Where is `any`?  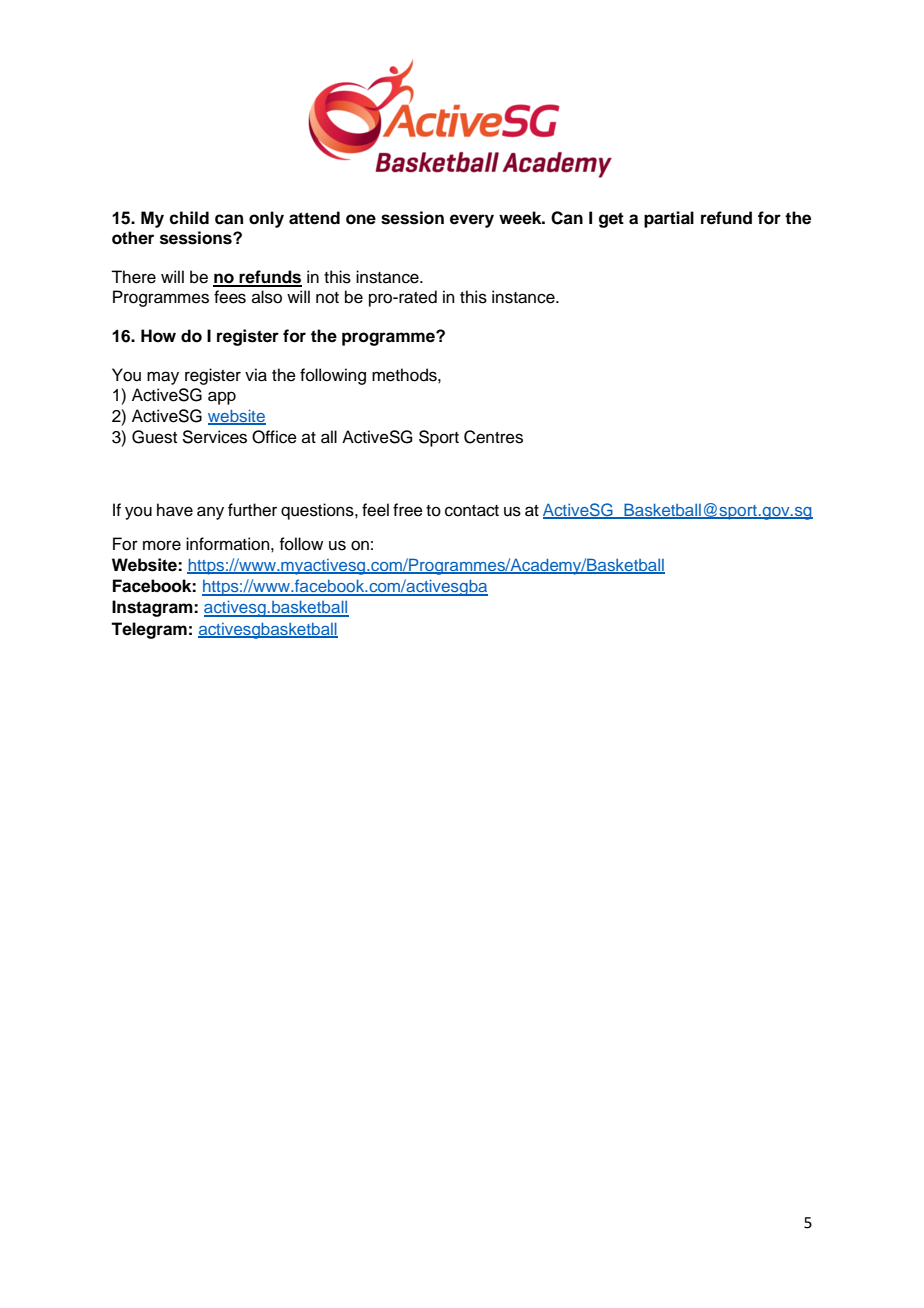 any is located at coordinates (210, 513).
